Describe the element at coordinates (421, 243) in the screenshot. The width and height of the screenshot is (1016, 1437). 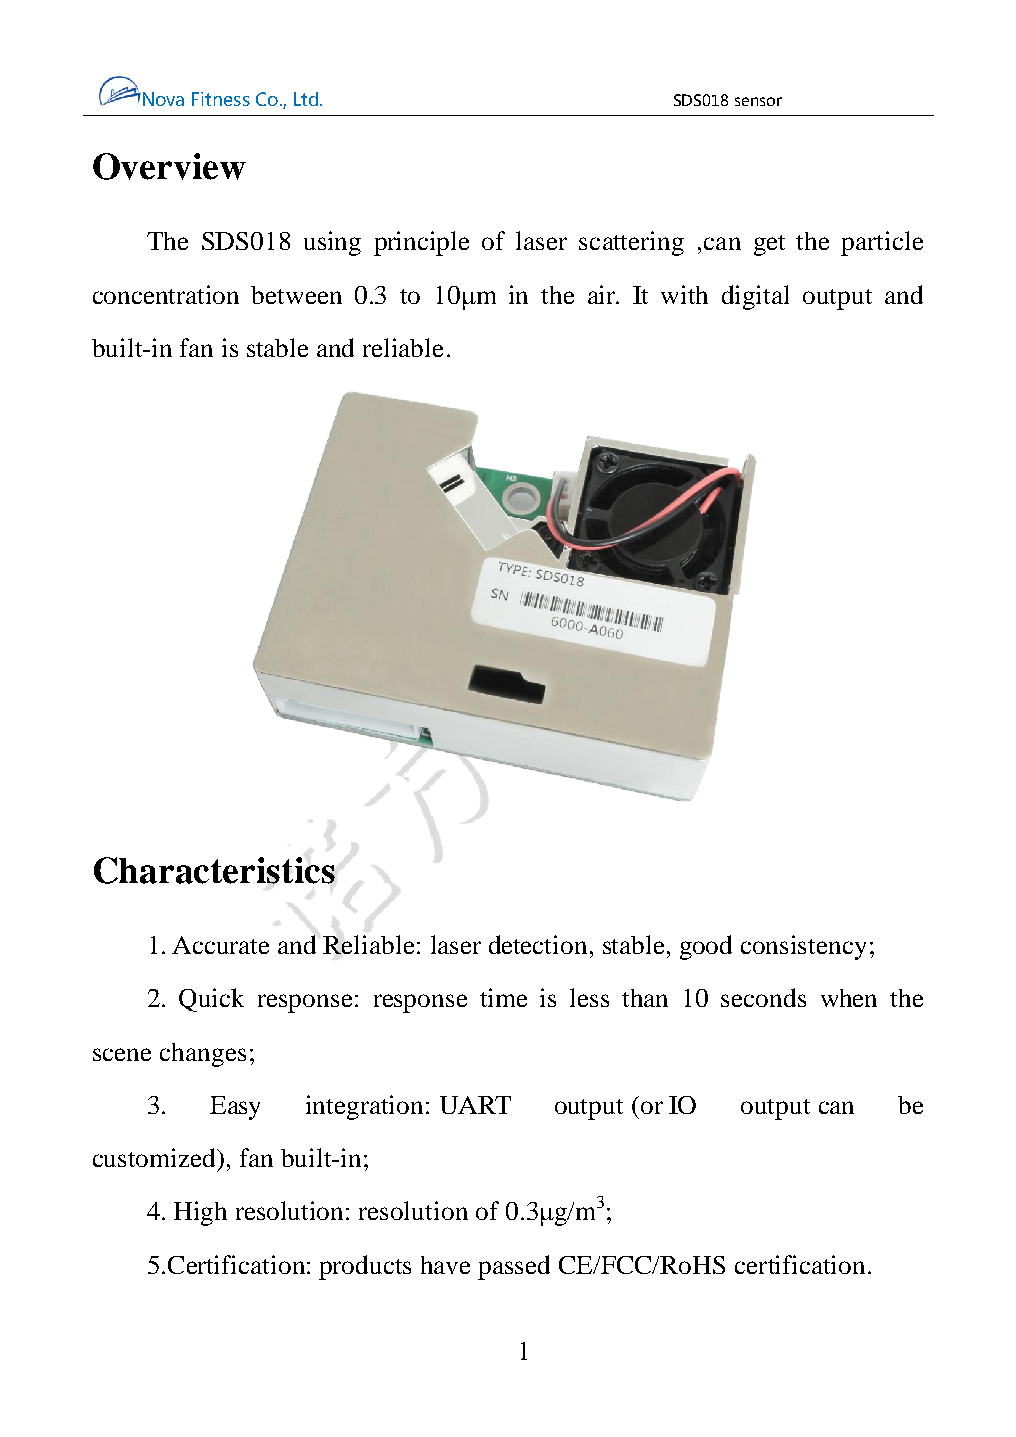
I see `principle` at that location.
